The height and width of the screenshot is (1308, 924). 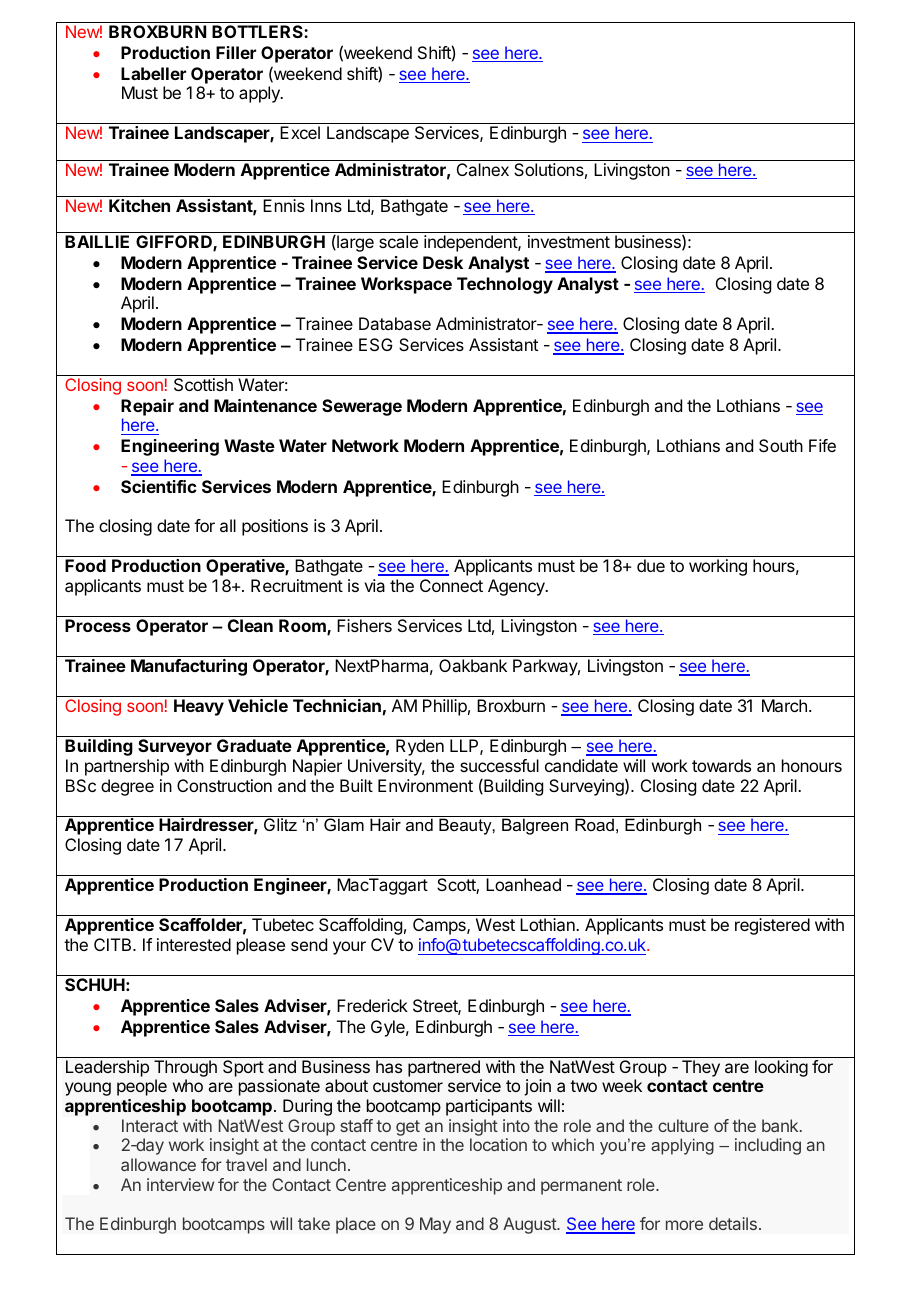 What do you see at coordinates (300, 132) in the screenshot?
I see `Excel` at bounding box center [300, 132].
